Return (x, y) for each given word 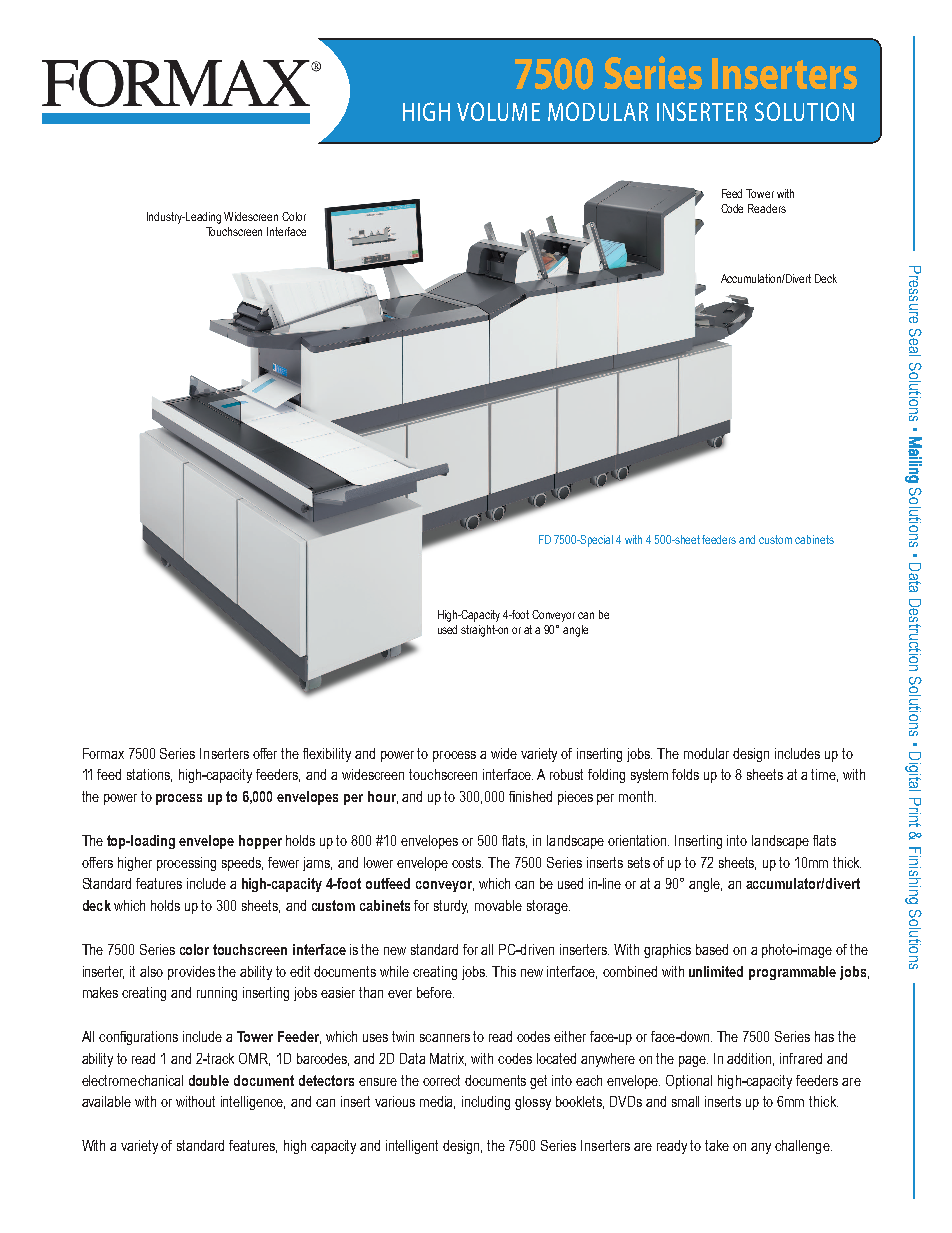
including (486, 1103)
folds (685, 774)
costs (467, 862)
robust (566, 774)
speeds (242, 864)
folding (606, 776)
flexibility (327, 755)
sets (639, 862)
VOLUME (498, 111)
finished (530, 796)
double (209, 1080)
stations (149, 775)
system (649, 776)
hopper (260, 842)
